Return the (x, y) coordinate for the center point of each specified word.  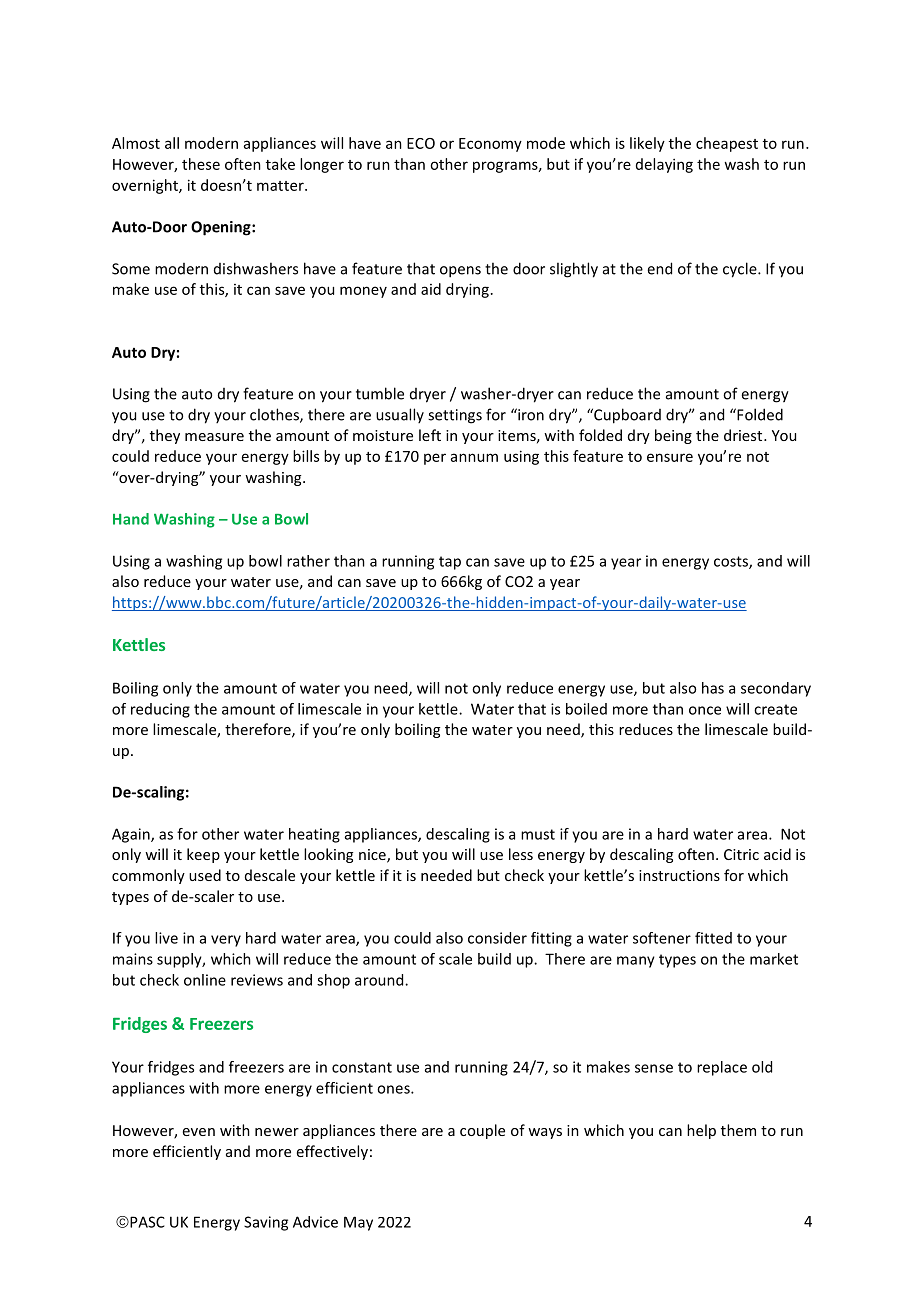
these (201, 164)
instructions (679, 875)
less (521, 854)
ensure (670, 457)
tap (450, 563)
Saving (266, 1223)
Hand (131, 519)
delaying (664, 165)
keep (203, 855)
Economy (490, 145)
